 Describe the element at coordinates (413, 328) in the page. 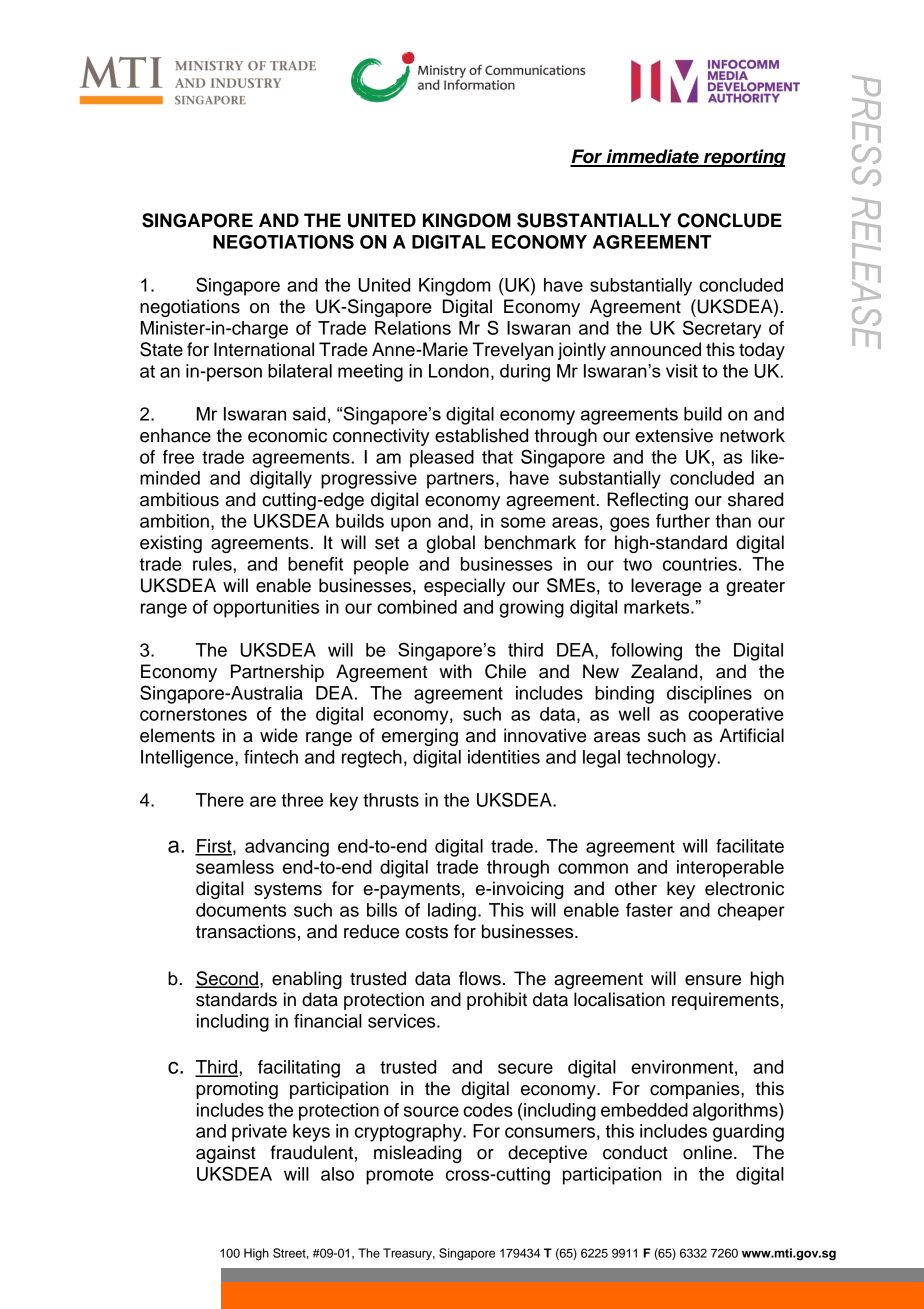

I see `Relations` at that location.
